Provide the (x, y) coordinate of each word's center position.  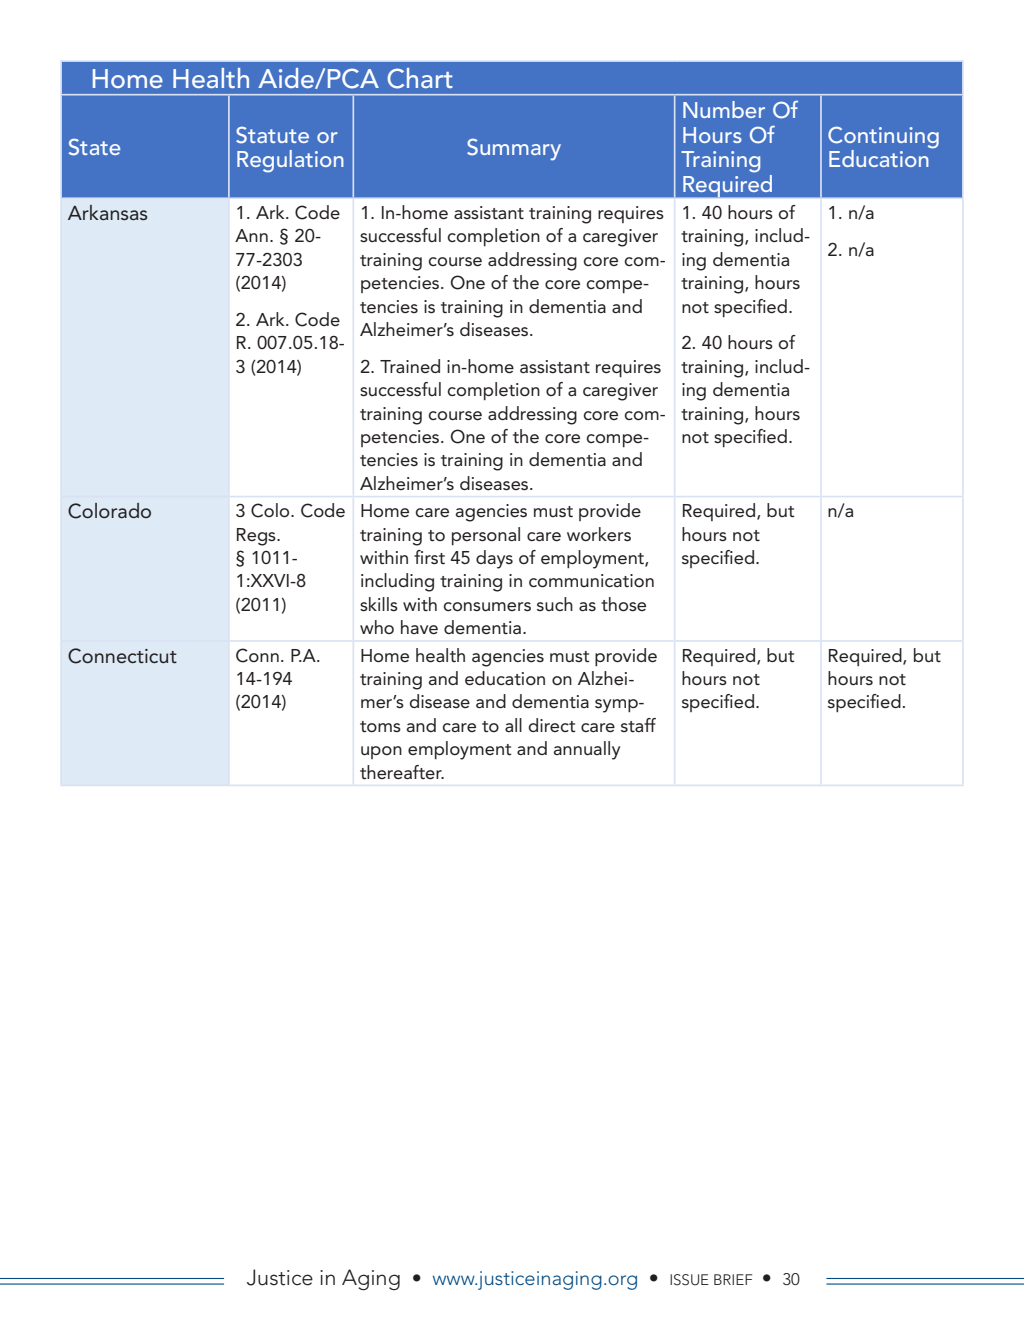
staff (638, 725)
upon (381, 752)
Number (724, 109)
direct (552, 725)
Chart (420, 78)
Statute (272, 135)
